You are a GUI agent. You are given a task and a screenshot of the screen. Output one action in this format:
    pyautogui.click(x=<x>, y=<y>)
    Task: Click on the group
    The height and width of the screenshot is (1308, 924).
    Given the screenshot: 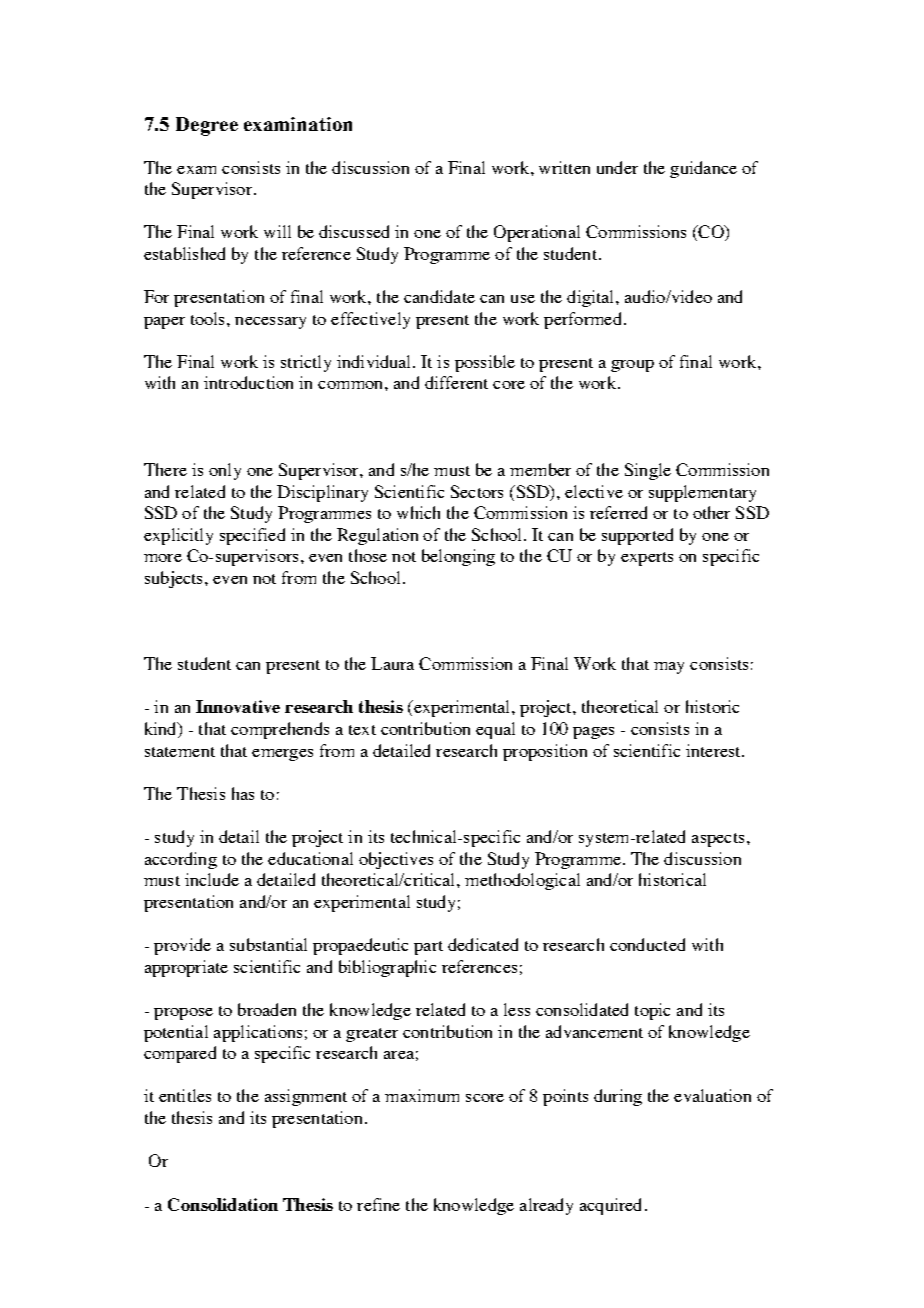 What is the action you would take?
    pyautogui.click(x=632, y=366)
